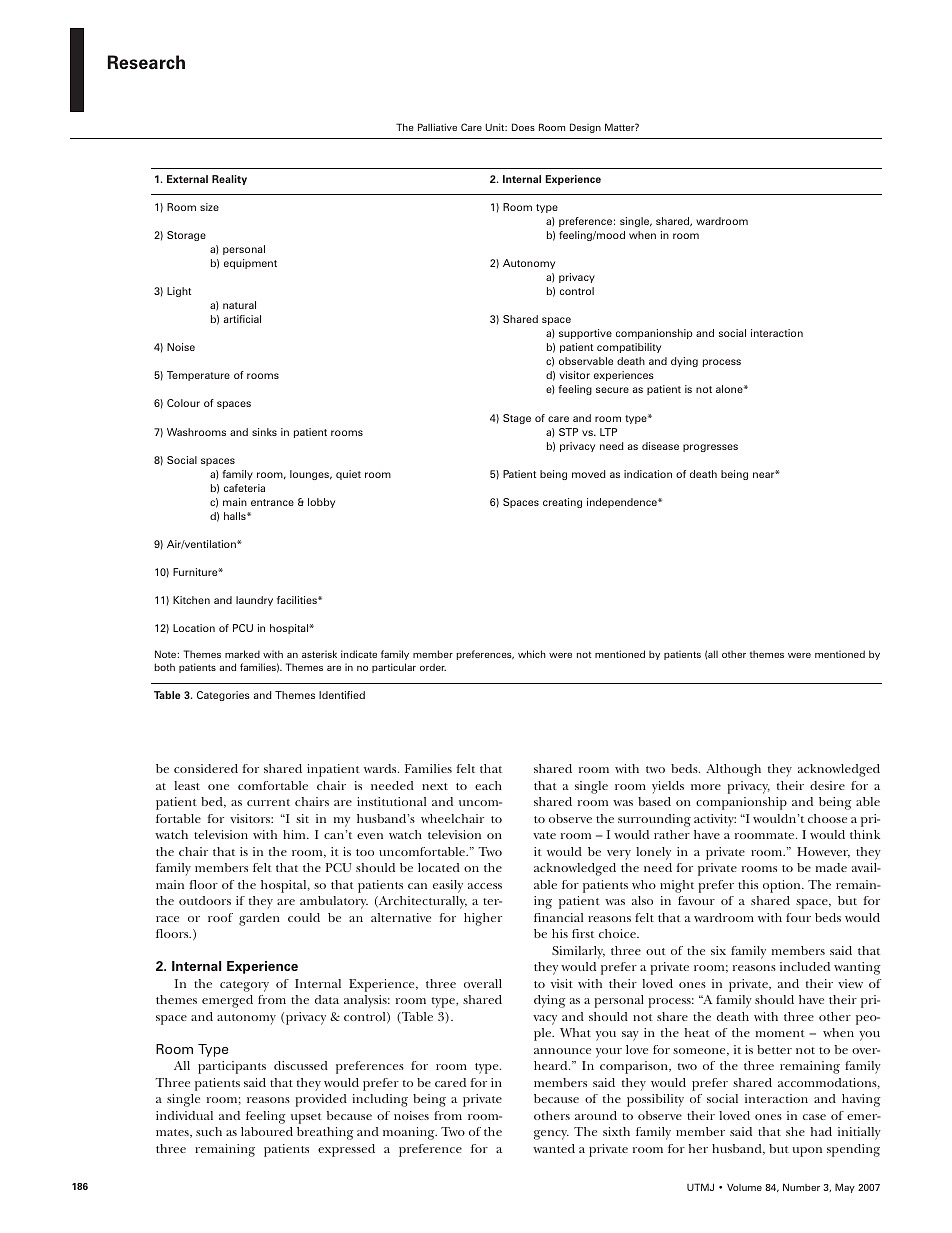 This screenshot has height=1233, width=952. I want to click on Research, so click(146, 62).
